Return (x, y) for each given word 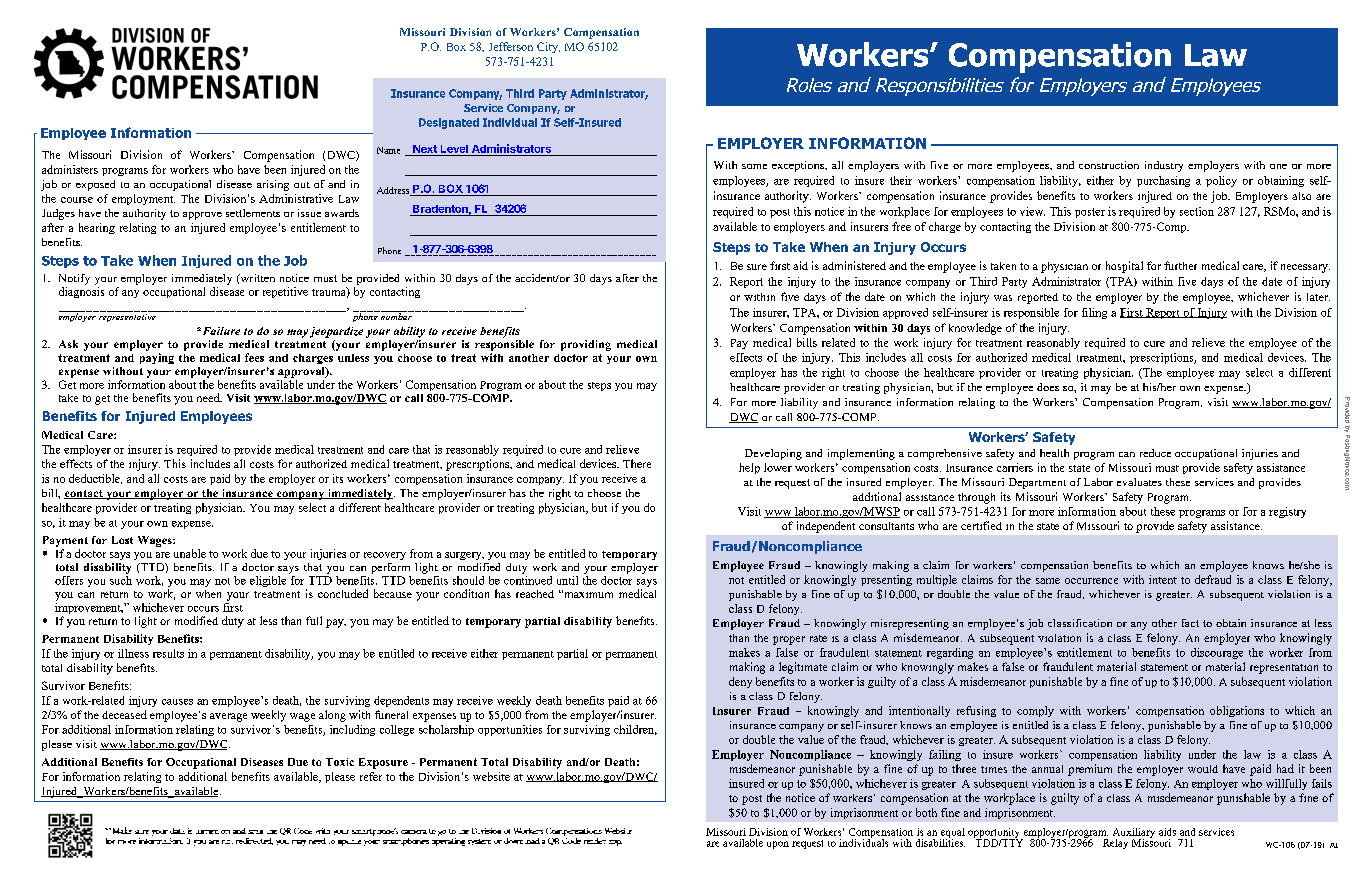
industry (1164, 166)
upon (778, 845)
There (637, 463)
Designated (449, 123)
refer (371, 776)
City (548, 47)
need (209, 397)
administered (854, 265)
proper (789, 640)
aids (1167, 832)
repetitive (285, 292)
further (1180, 265)
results (168, 653)
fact (1190, 623)
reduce (1155, 453)
